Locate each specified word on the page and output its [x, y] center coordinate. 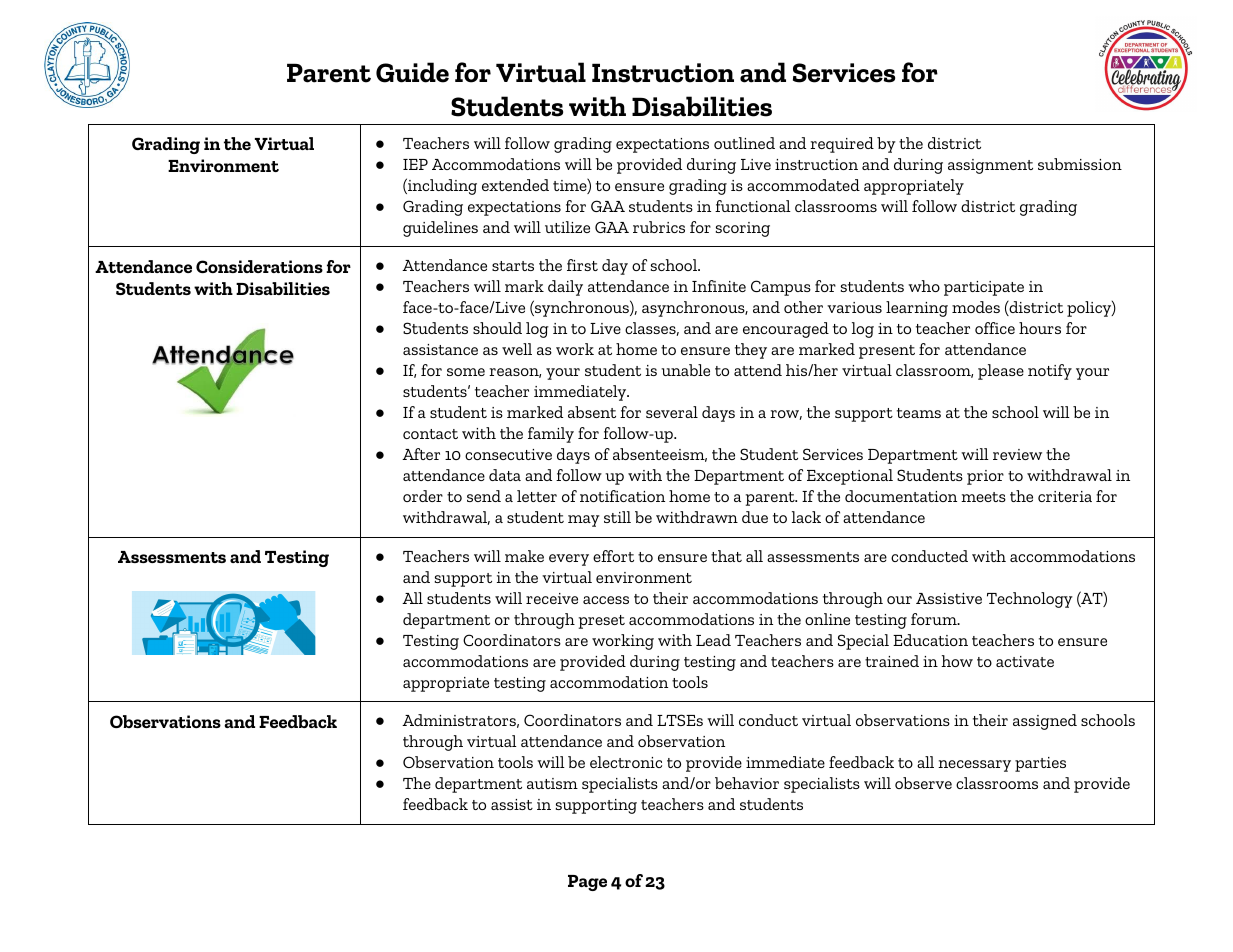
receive [552, 598]
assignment [990, 166]
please [1001, 372]
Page [587, 883]
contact [430, 434]
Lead [713, 640]
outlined [744, 143]
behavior [747, 783]
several [672, 412]
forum [935, 619]
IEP [415, 164]
